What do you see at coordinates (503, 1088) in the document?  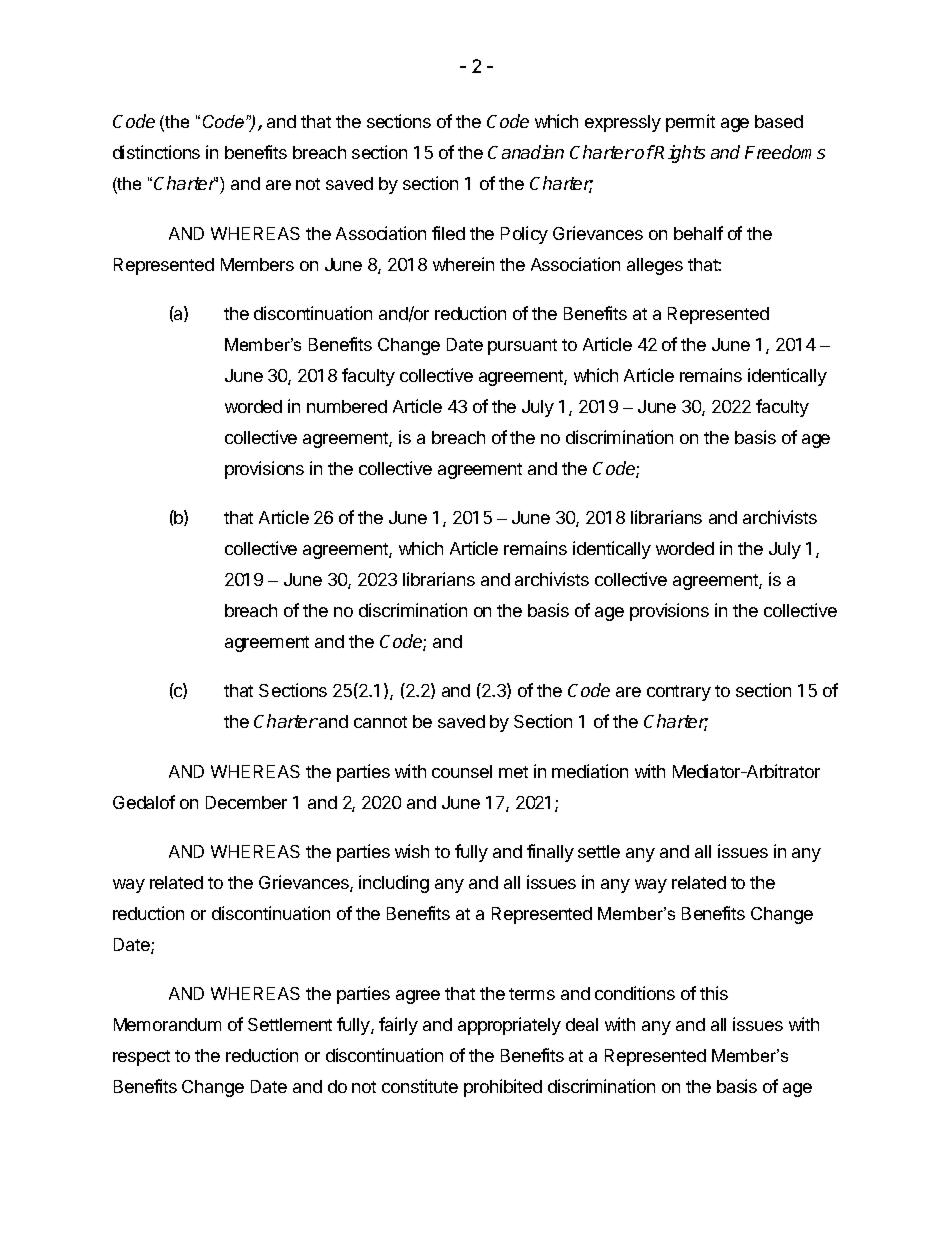 I see `prohibited` at bounding box center [503, 1088].
